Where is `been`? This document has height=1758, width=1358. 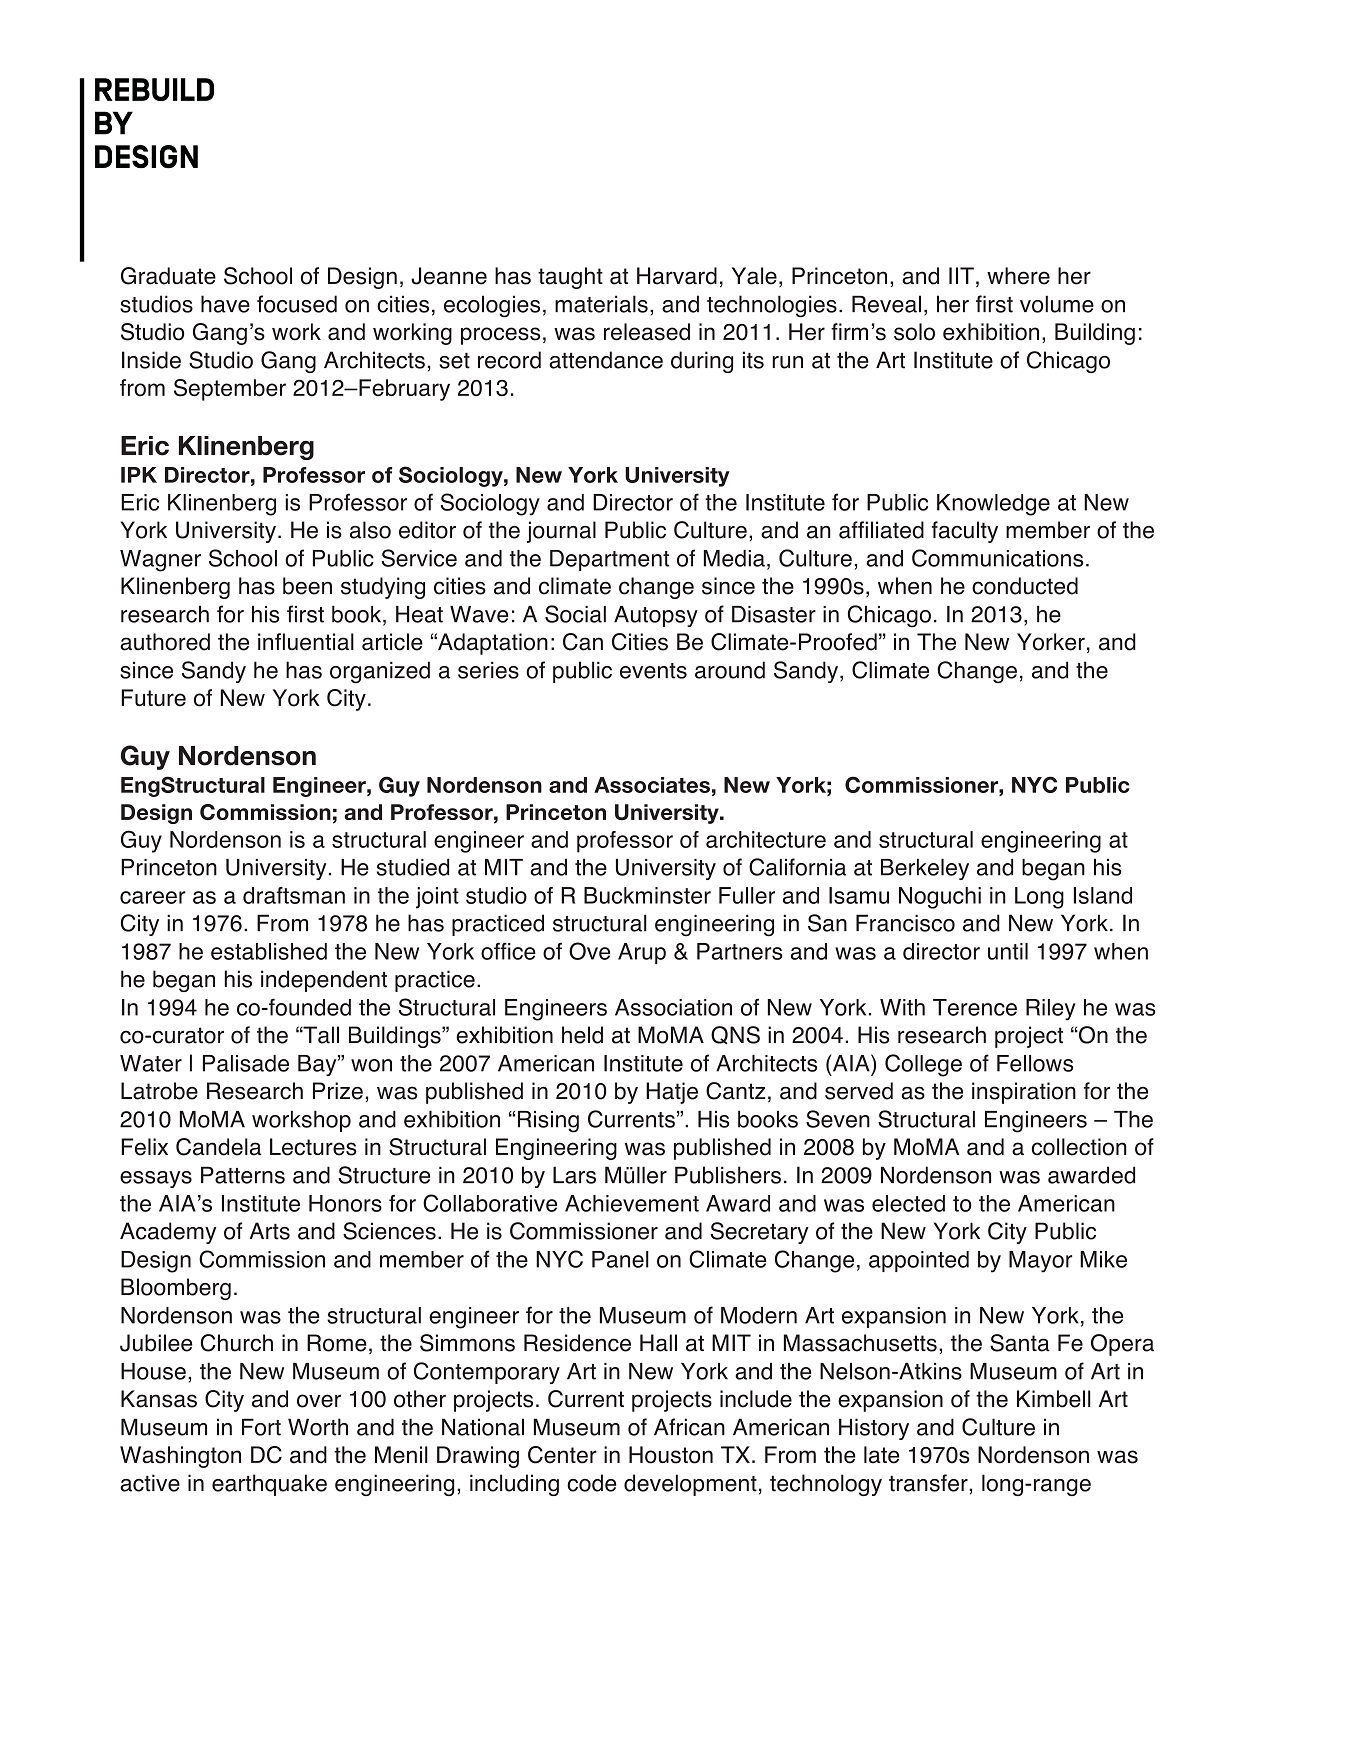
been is located at coordinates (307, 586).
